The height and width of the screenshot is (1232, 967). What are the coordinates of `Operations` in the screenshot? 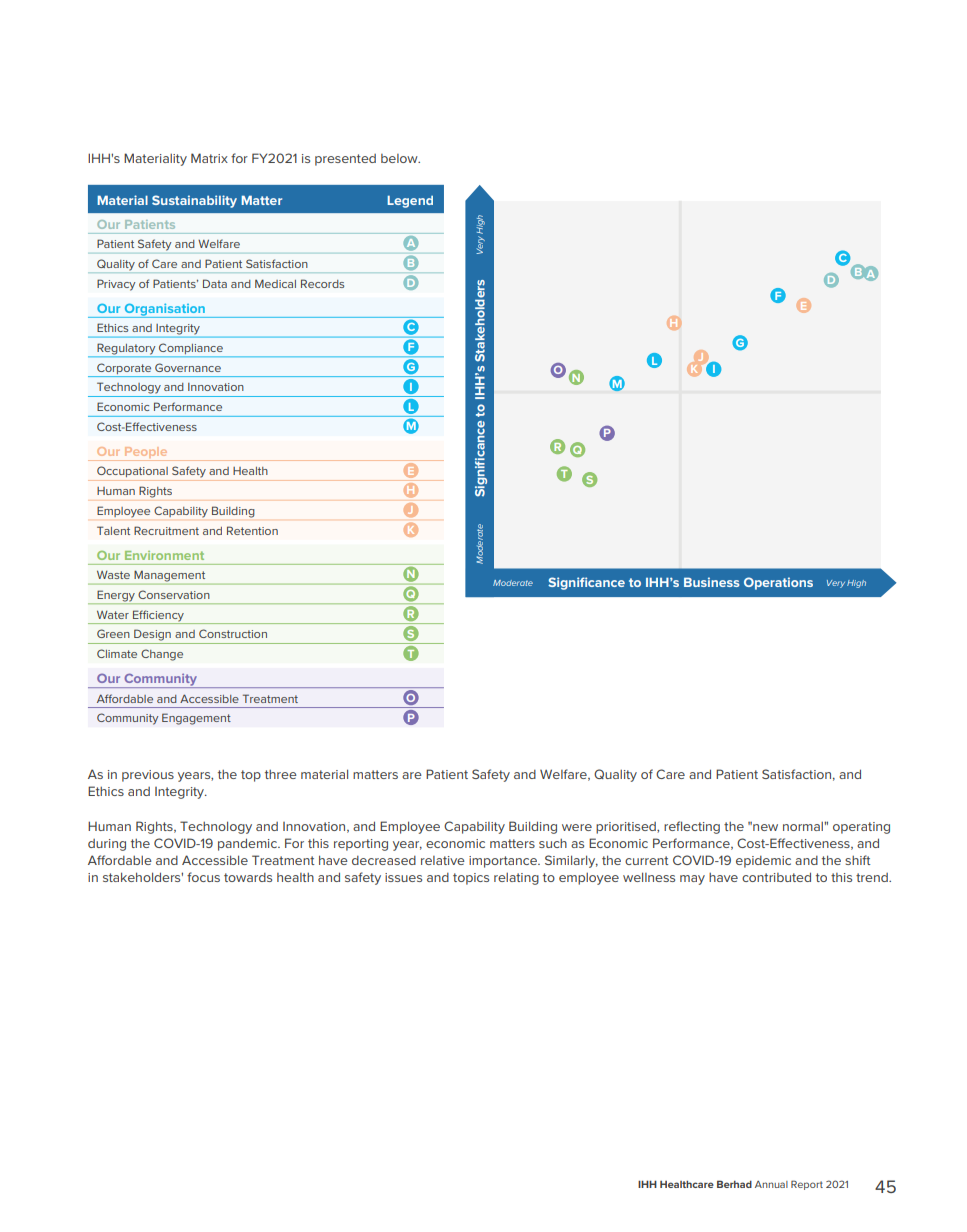 It's located at (778, 583).
